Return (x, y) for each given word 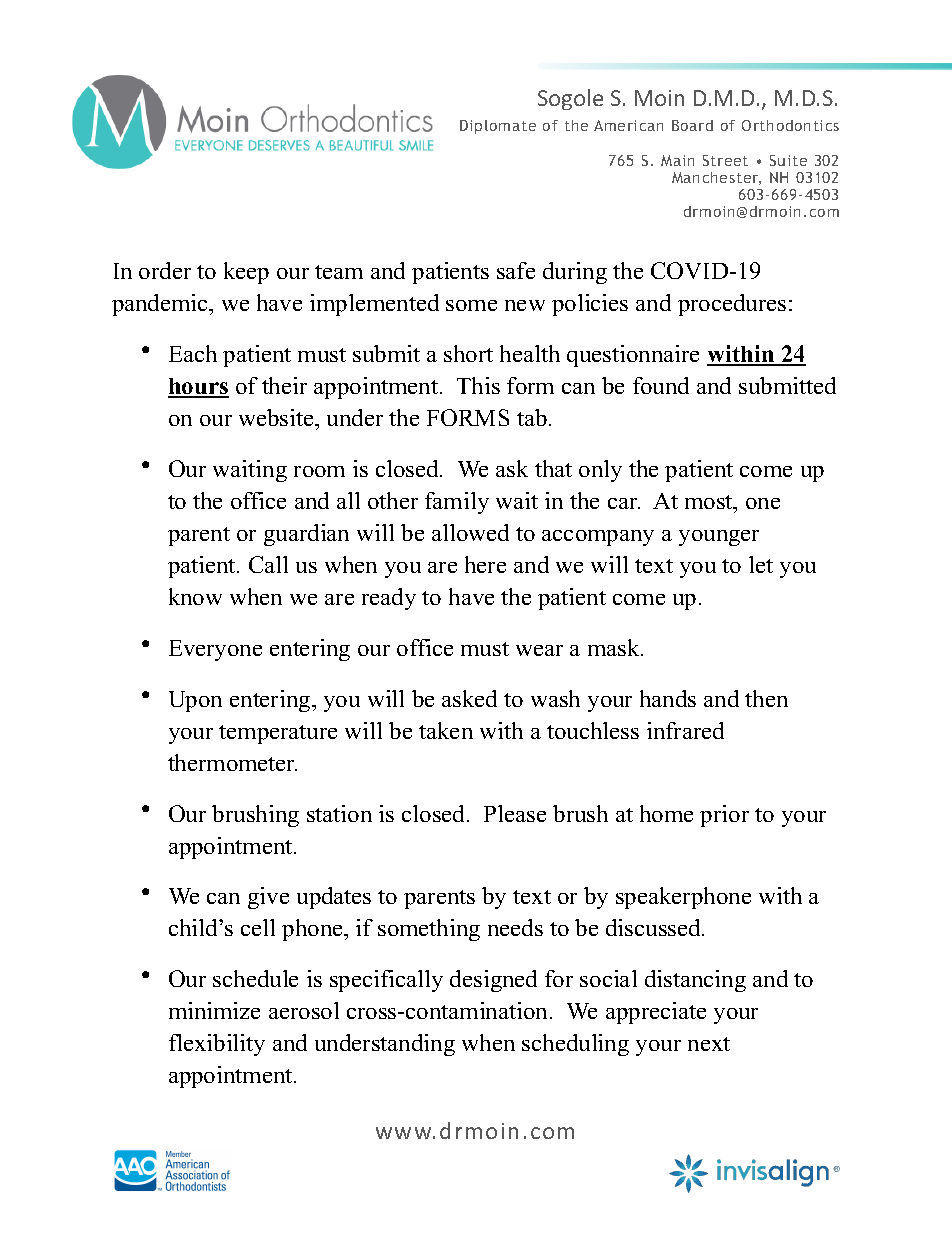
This (478, 385)
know (195, 596)
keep (246, 273)
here (485, 564)
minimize (214, 1010)
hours (198, 387)
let (761, 564)
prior (724, 816)
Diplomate (498, 127)
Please (515, 813)
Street (725, 160)
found (661, 385)
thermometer (232, 762)
